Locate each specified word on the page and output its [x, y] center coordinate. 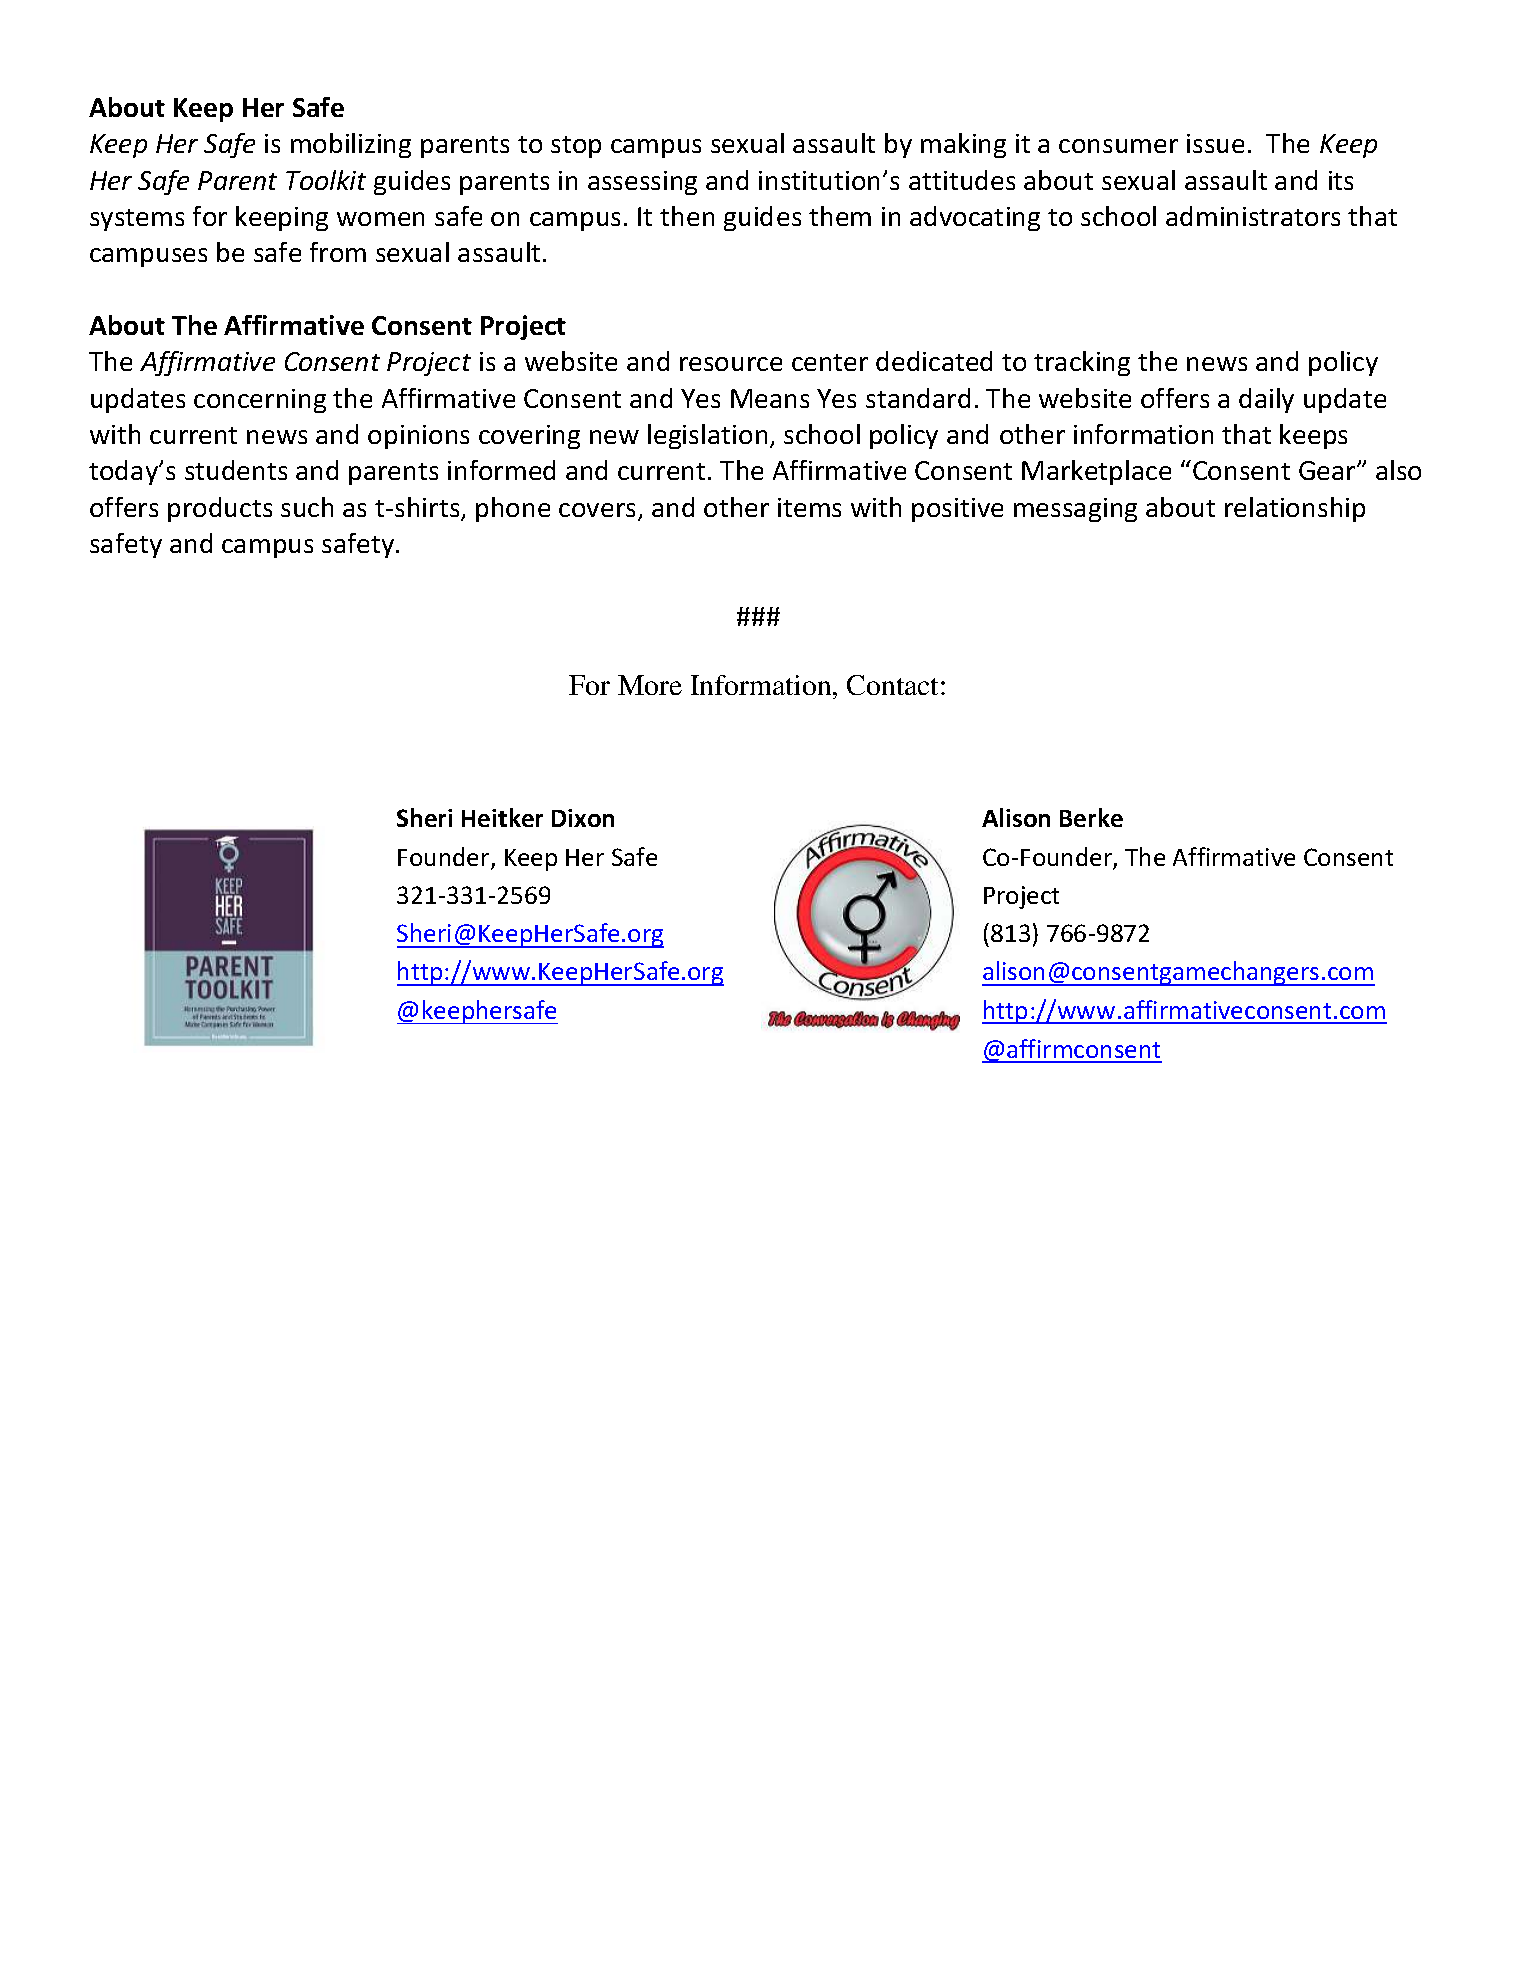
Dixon [583, 818]
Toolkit [326, 180]
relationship [1295, 509]
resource [731, 364]
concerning [260, 401]
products [220, 509]
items [809, 507]
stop [576, 147]
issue [1215, 143]
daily [1266, 400]
